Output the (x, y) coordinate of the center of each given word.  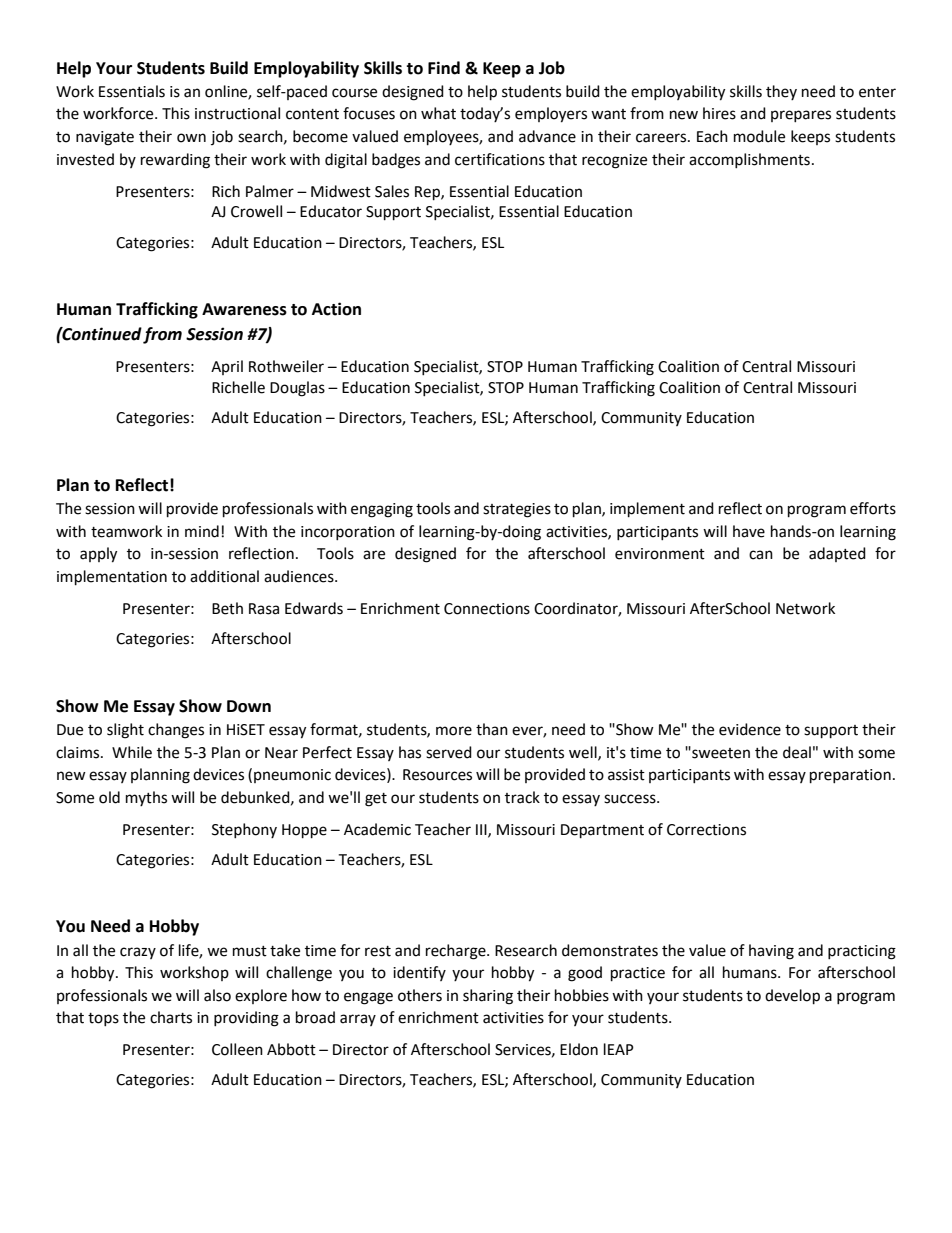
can (761, 555)
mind (202, 531)
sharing (488, 997)
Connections (487, 609)
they (781, 92)
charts (171, 1017)
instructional (237, 113)
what (438, 113)
